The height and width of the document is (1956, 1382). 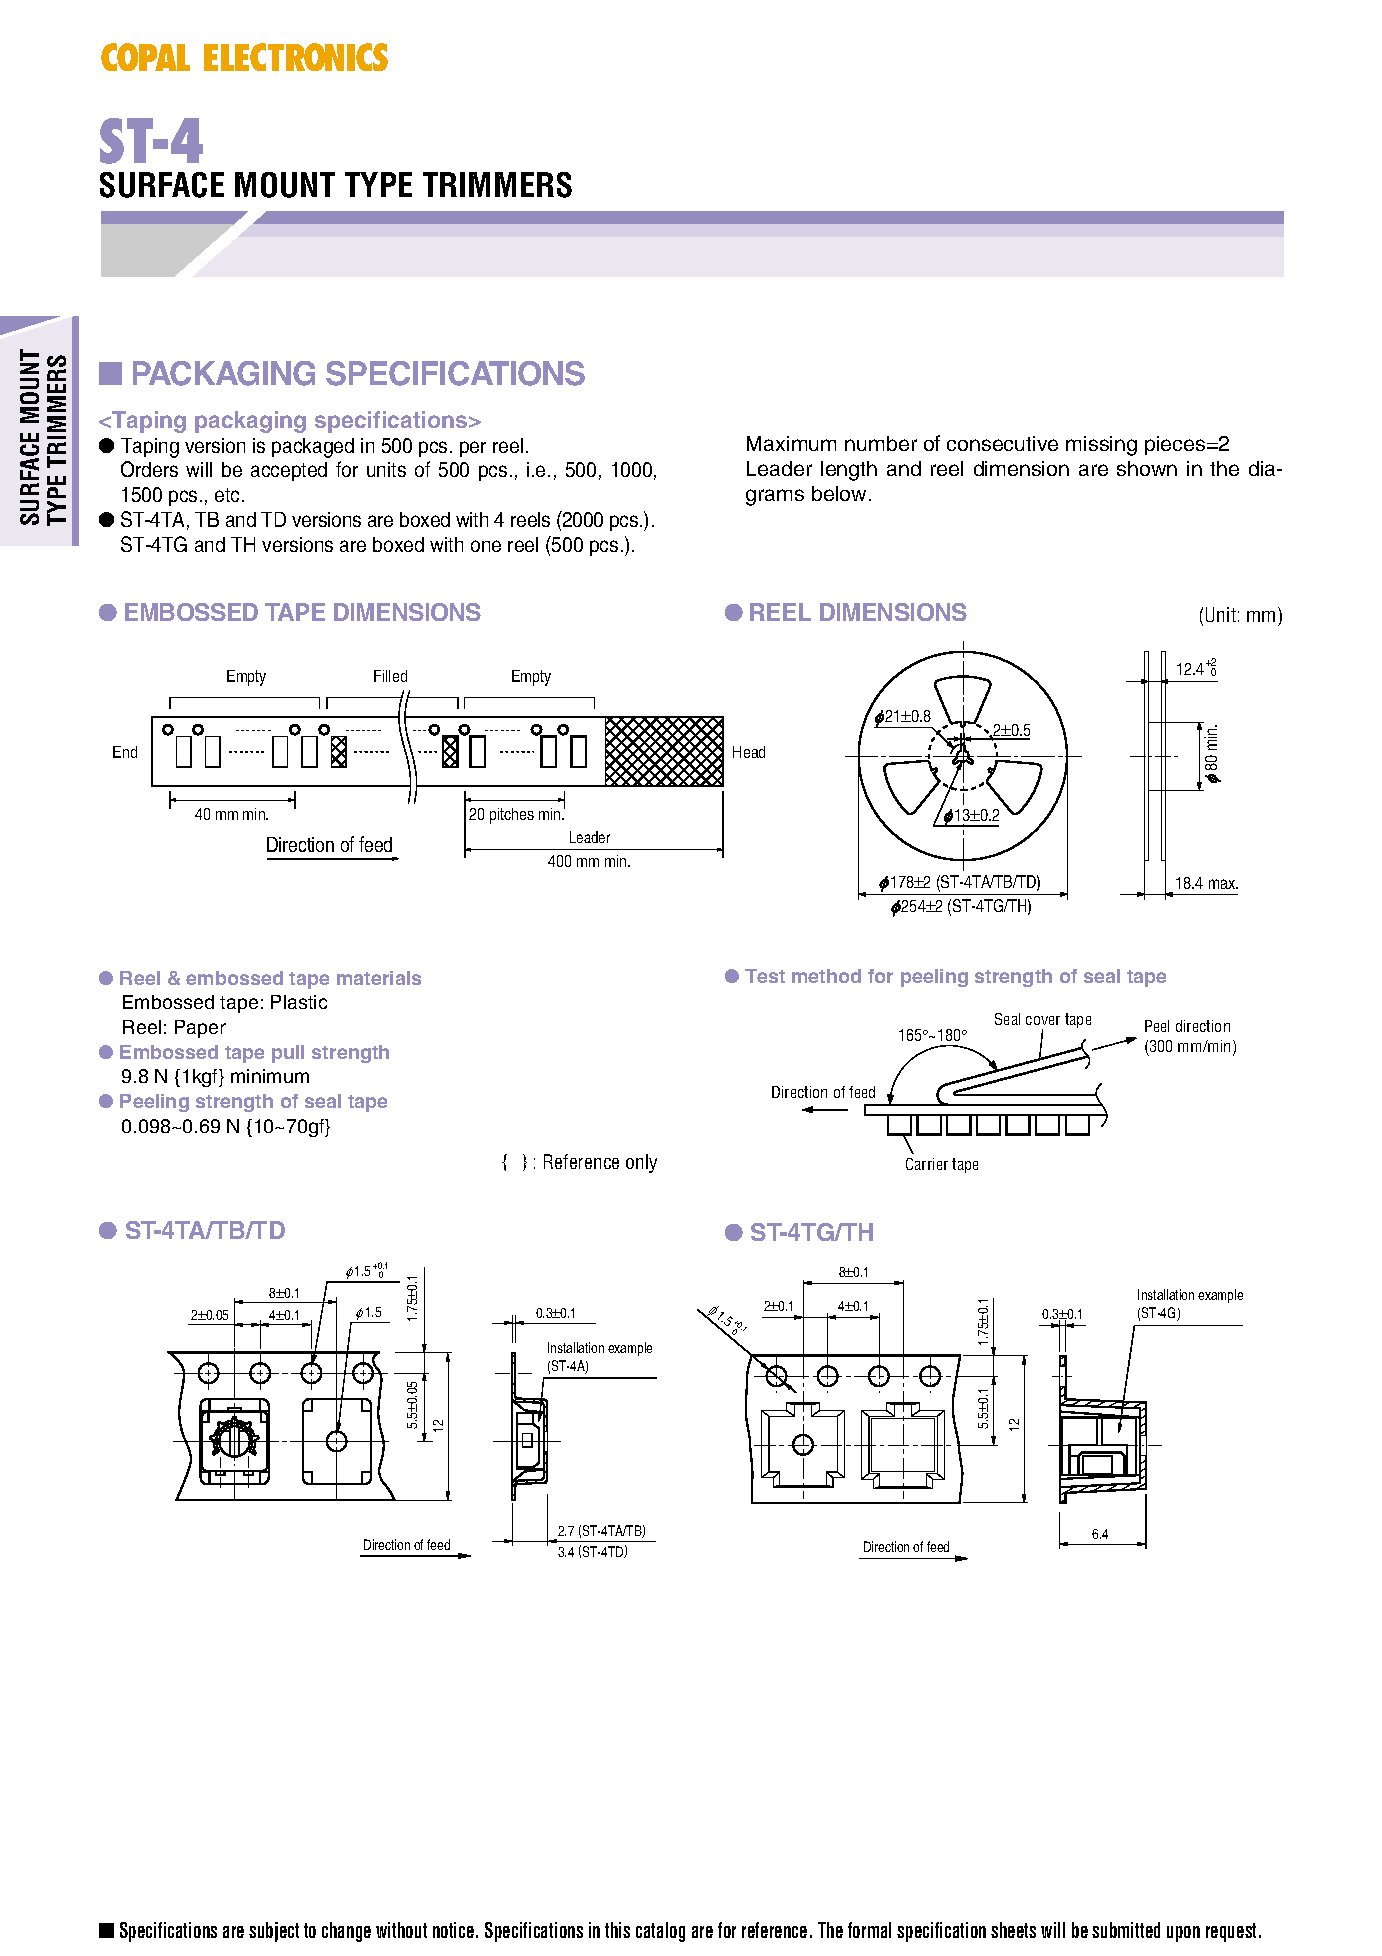 I want to click on subject, so click(x=274, y=1932).
